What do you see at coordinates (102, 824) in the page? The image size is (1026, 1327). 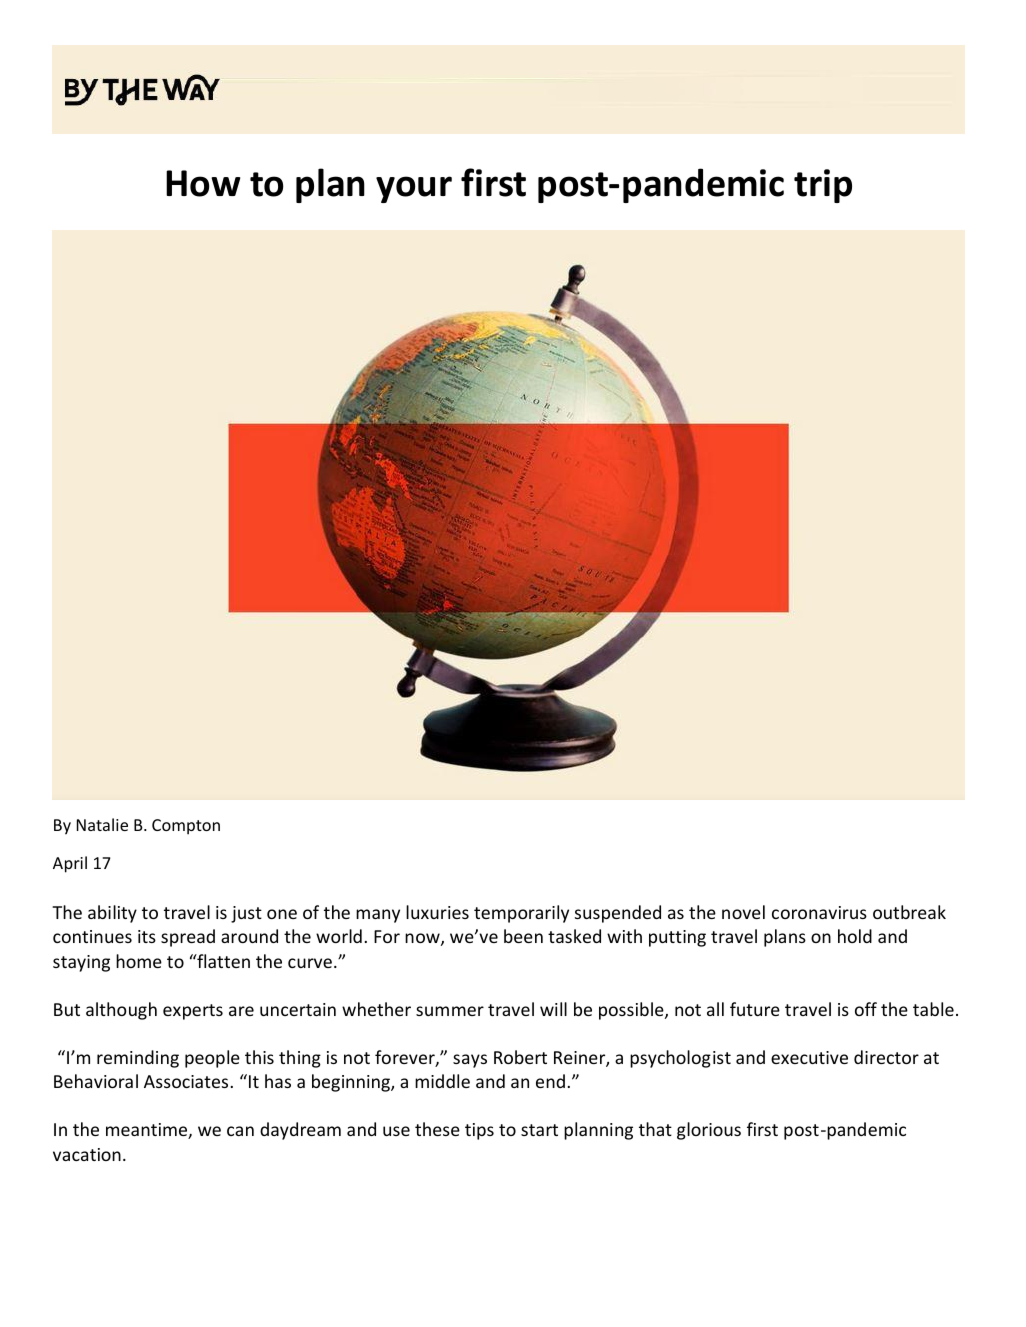 I see `Natalie` at bounding box center [102, 824].
